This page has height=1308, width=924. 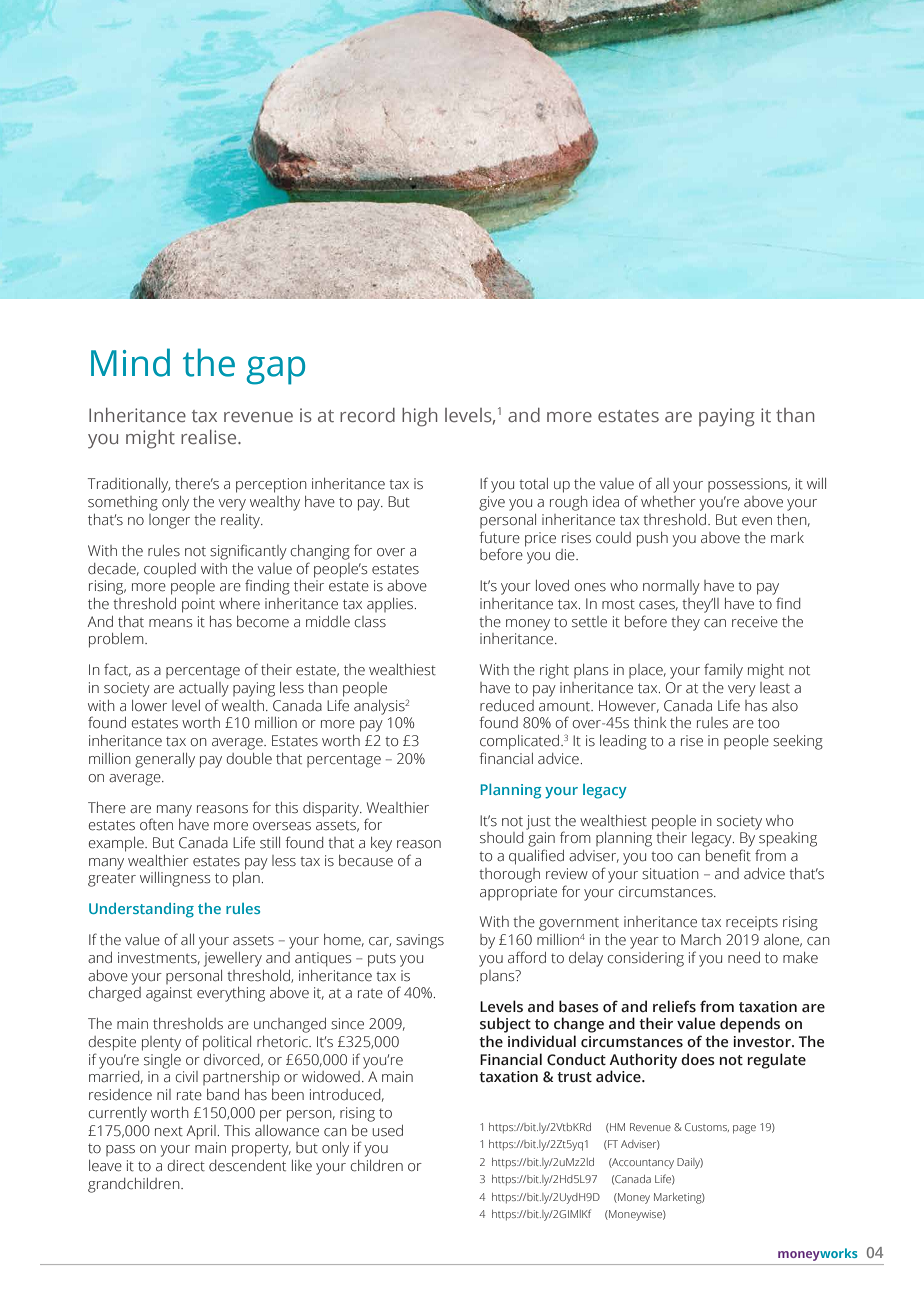 I want to click on April, so click(x=201, y=1132).
